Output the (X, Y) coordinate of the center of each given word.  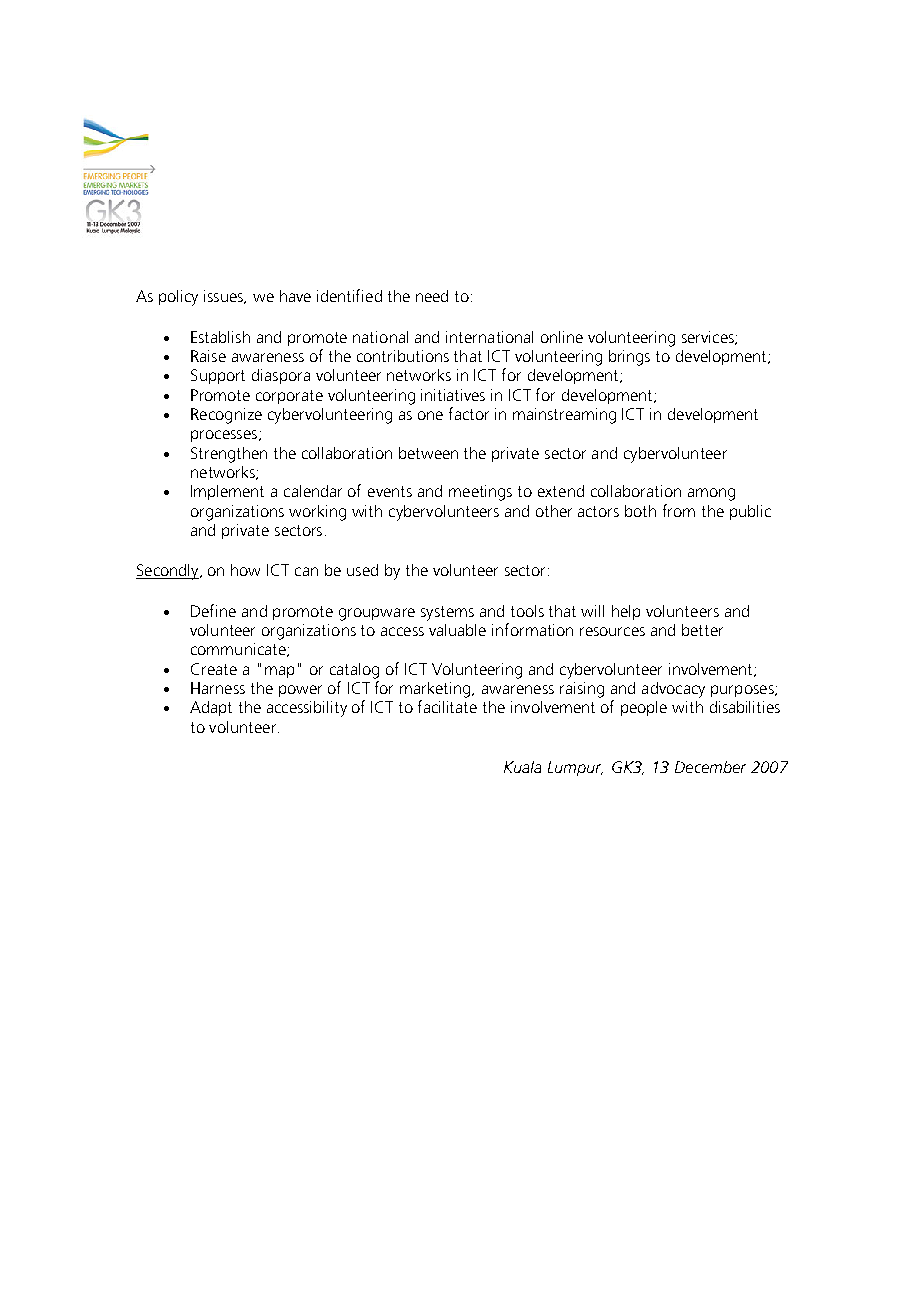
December (710, 767)
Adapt (211, 708)
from (679, 510)
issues (225, 297)
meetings (480, 493)
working (317, 513)
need (432, 296)
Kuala (522, 767)
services (709, 338)
